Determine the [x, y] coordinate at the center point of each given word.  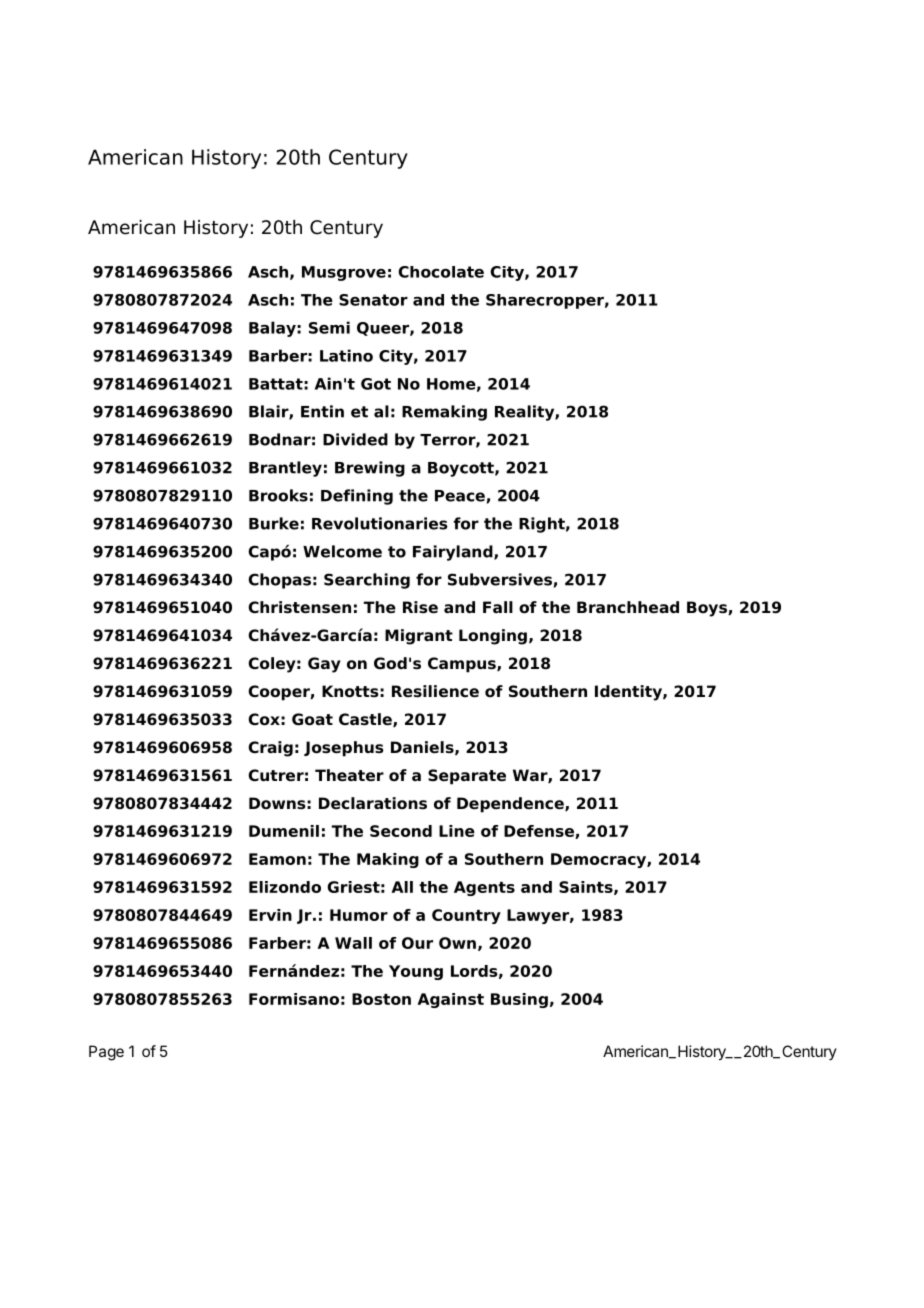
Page [106, 1053]
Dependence [511, 805]
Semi [329, 327]
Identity [629, 693]
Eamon [277, 859]
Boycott [462, 469]
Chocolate [441, 272]
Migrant [419, 637]
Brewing [370, 469]
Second [401, 831]
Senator [373, 300]
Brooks [278, 495]
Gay [324, 665]
